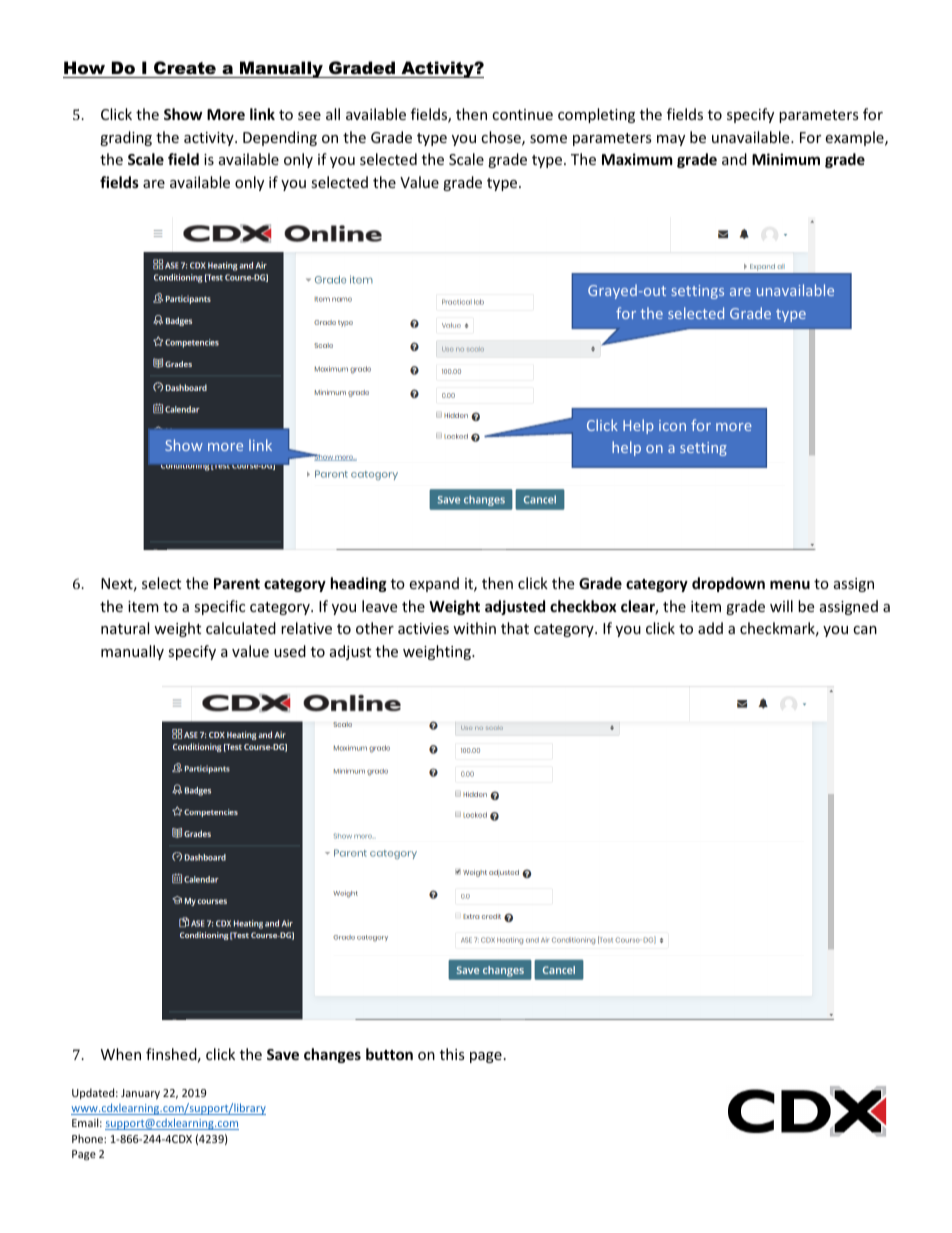 This screenshot has height=1233, width=952. I want to click on Create, so click(185, 69).
